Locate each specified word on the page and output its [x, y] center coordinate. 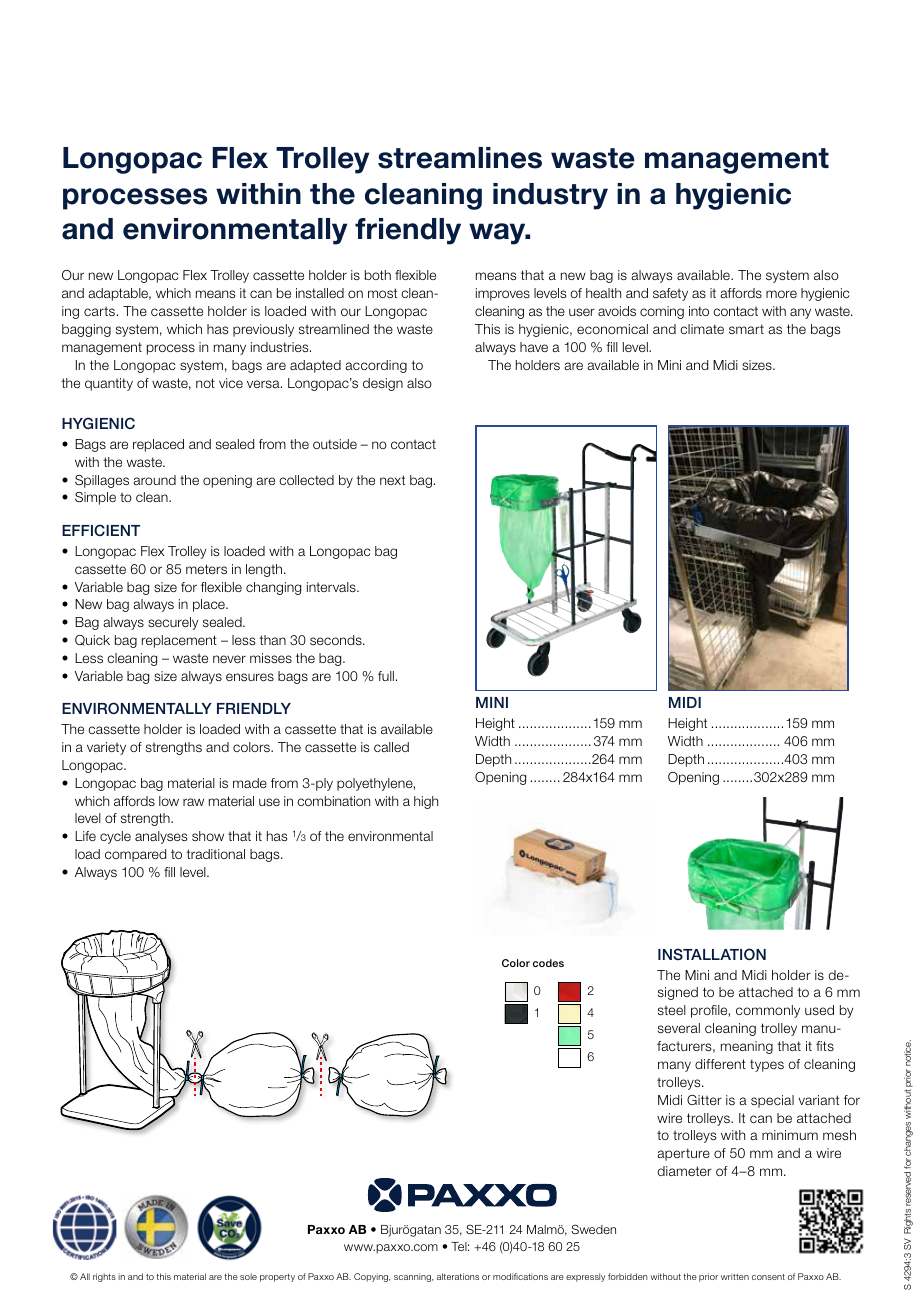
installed [320, 293]
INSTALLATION [712, 954]
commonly [768, 1011]
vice [231, 383]
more [781, 294]
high [426, 802]
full [386, 676]
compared [135, 855]
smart [746, 329]
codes [548, 963]
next [392, 480]
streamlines [460, 158]
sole [248, 1276]
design [383, 384]
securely [173, 623]
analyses [161, 837]
